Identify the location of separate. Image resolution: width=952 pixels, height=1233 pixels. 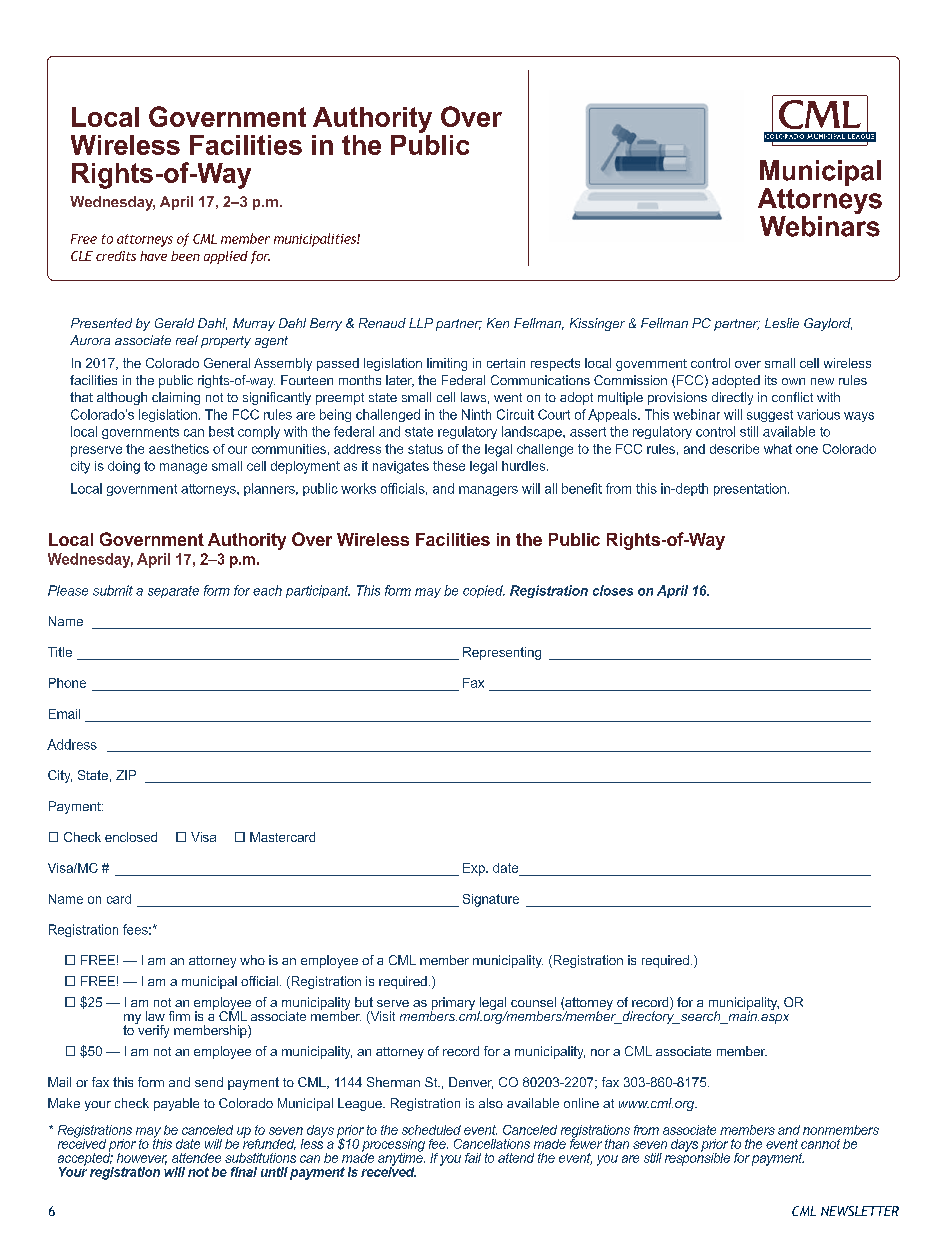
(173, 592).
